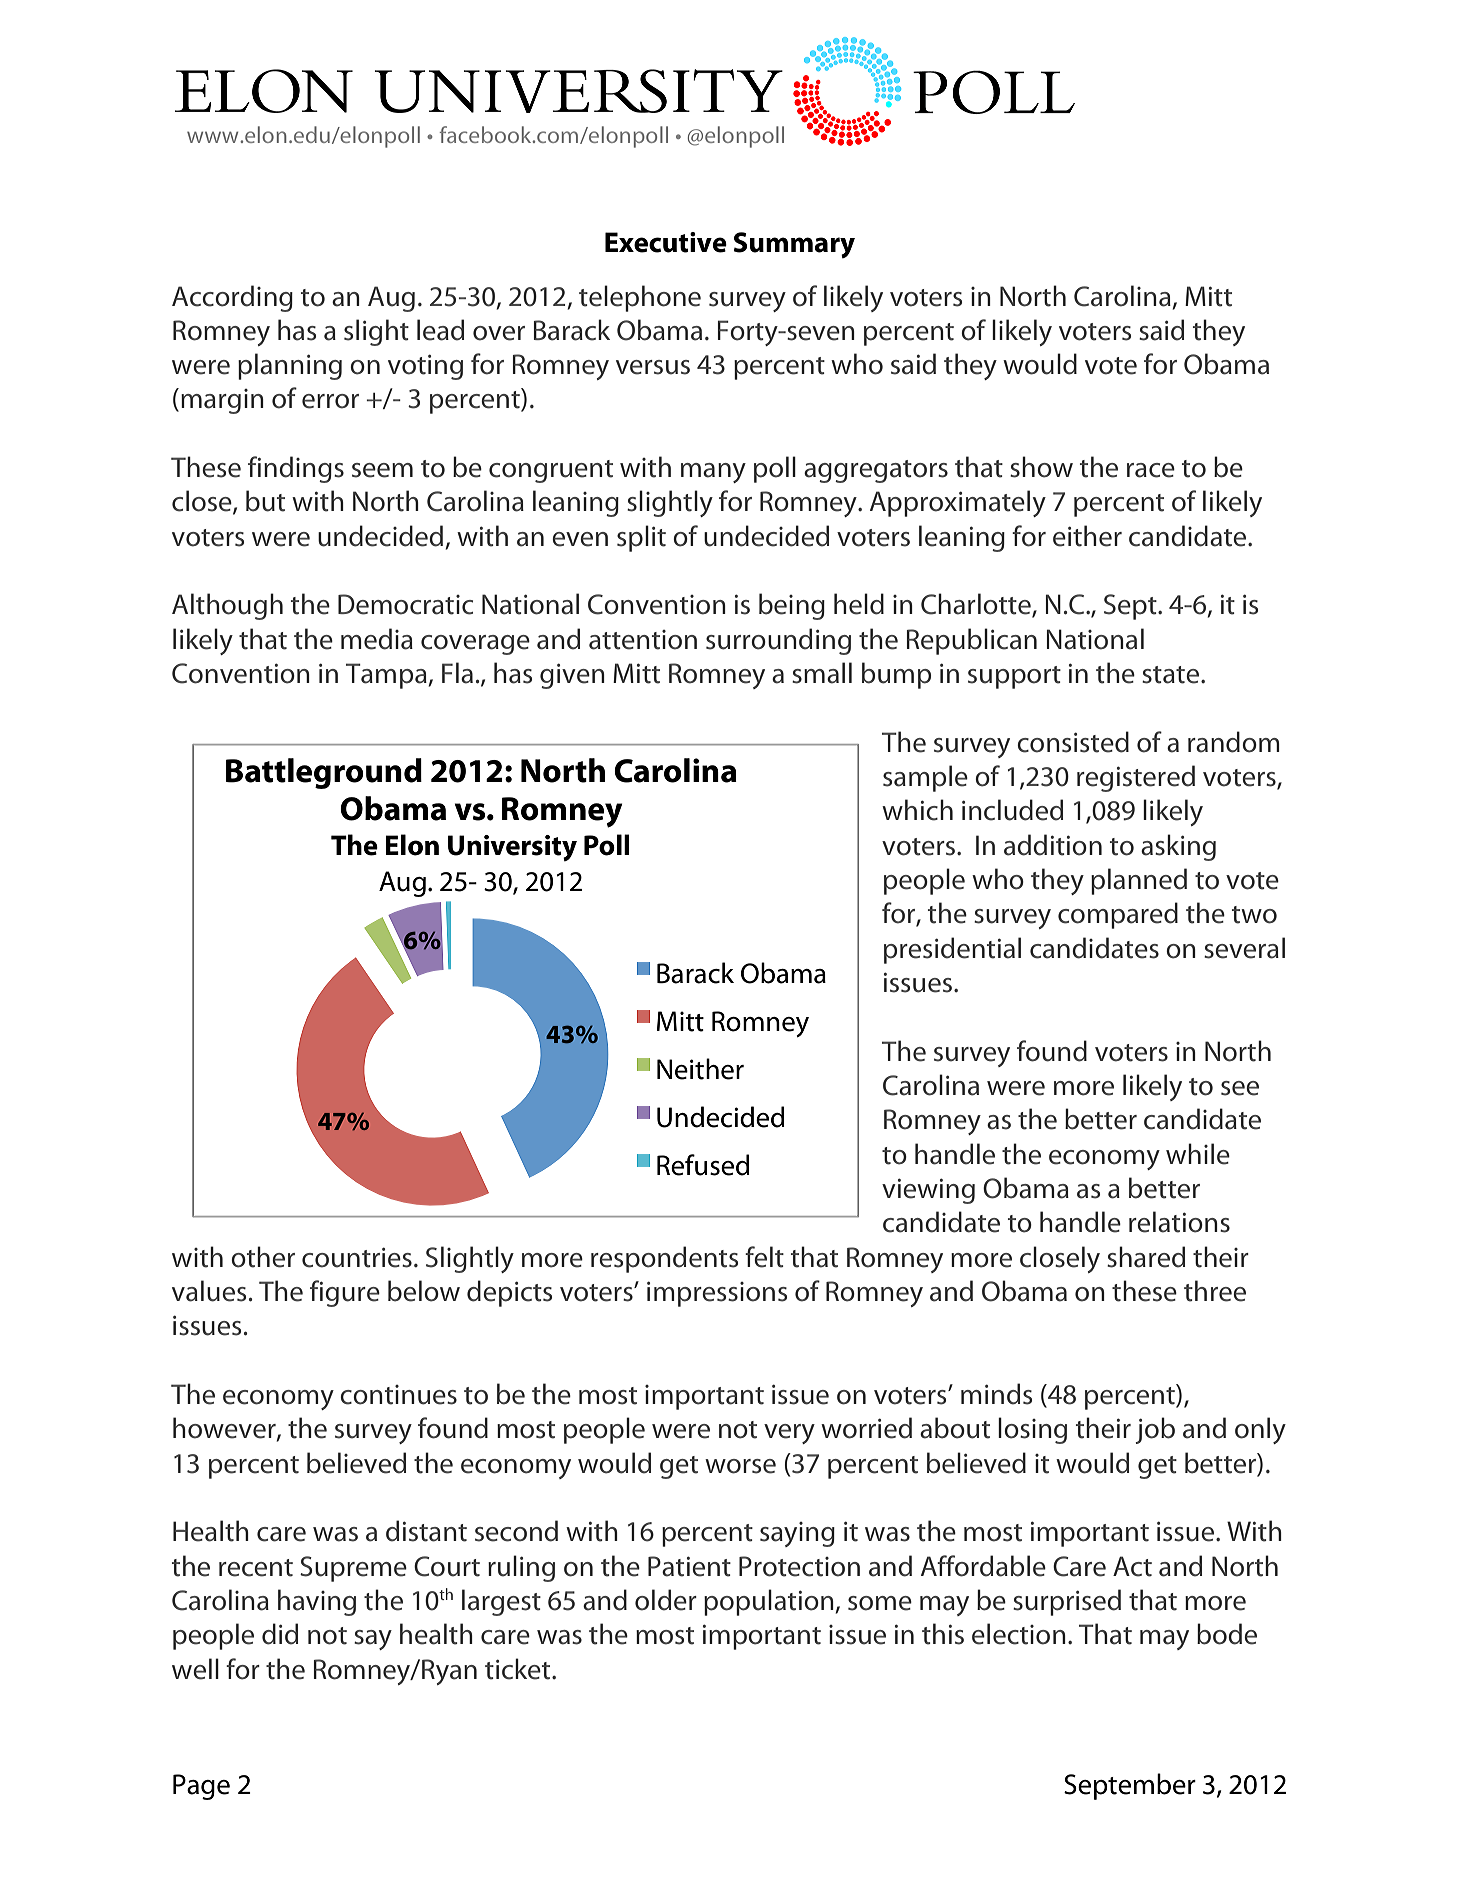  What do you see at coordinates (201, 1787) in the screenshot?
I see `Page` at bounding box center [201, 1787].
